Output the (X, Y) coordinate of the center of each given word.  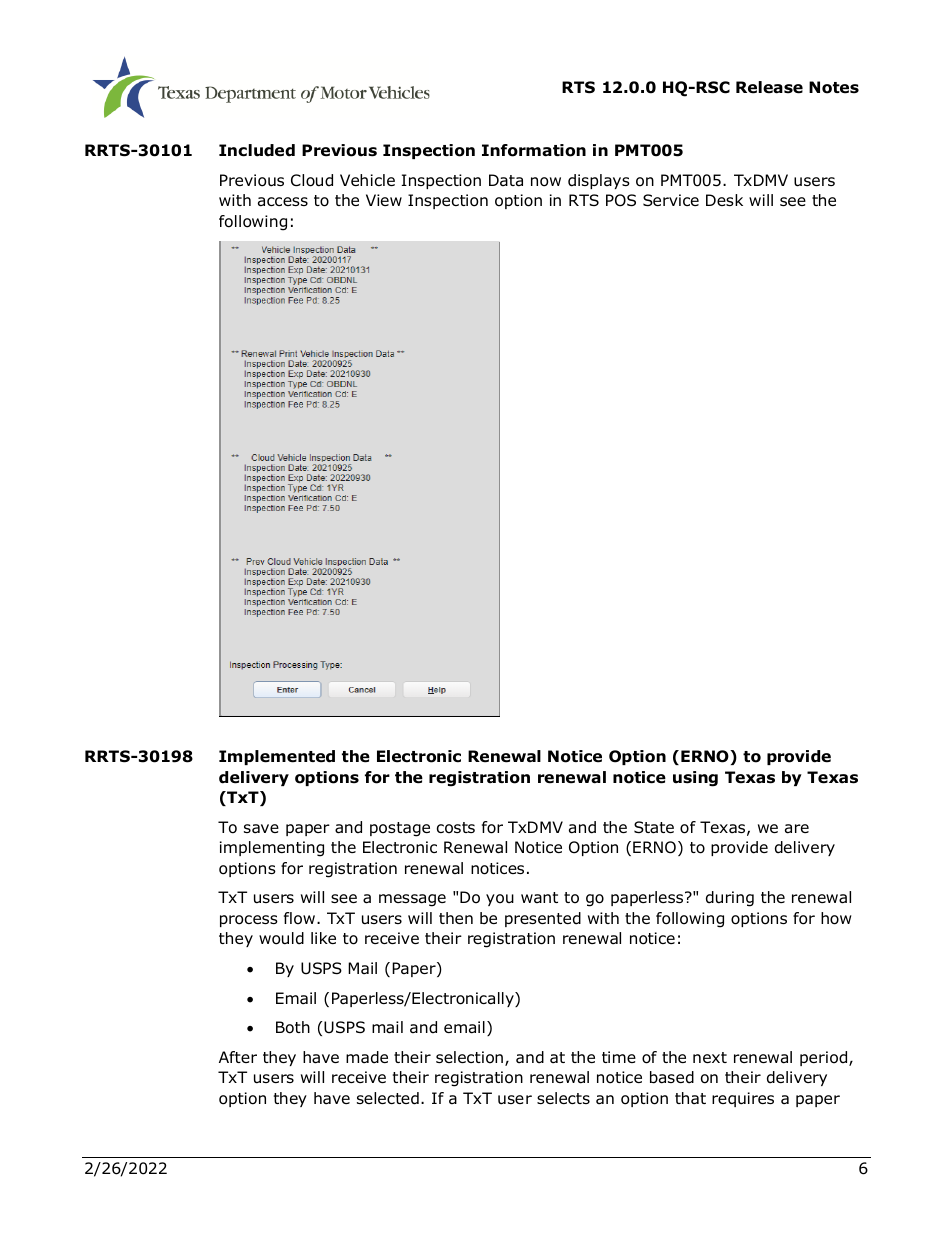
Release (769, 87)
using (695, 779)
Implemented (277, 757)
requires (743, 1099)
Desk (724, 200)
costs (456, 828)
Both (293, 1027)
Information (534, 150)
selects (563, 1098)
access (283, 202)
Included (257, 150)
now (546, 182)
